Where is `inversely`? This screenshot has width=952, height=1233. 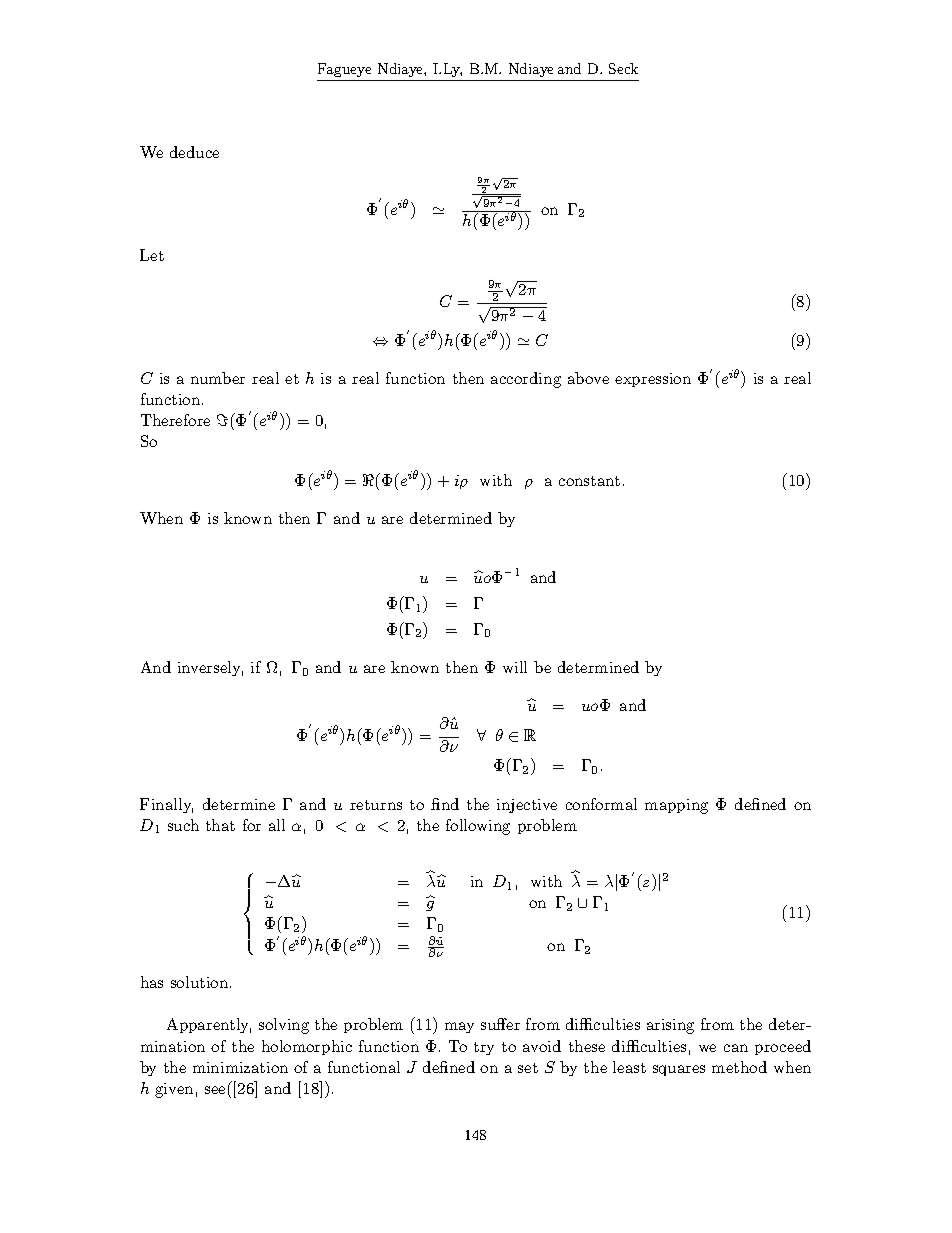
inversely is located at coordinates (210, 668).
